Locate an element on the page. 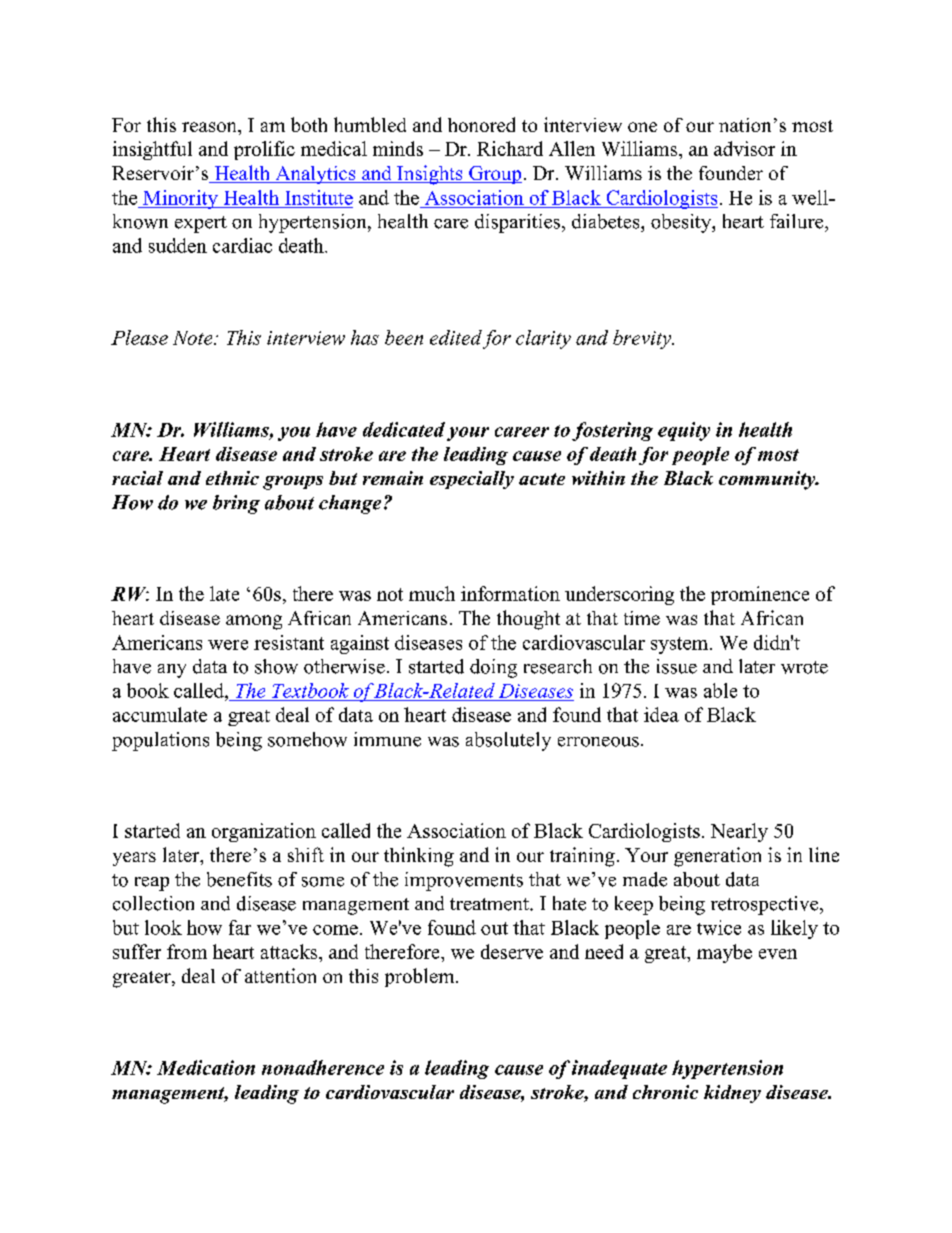  problem is located at coordinates (421, 977).
